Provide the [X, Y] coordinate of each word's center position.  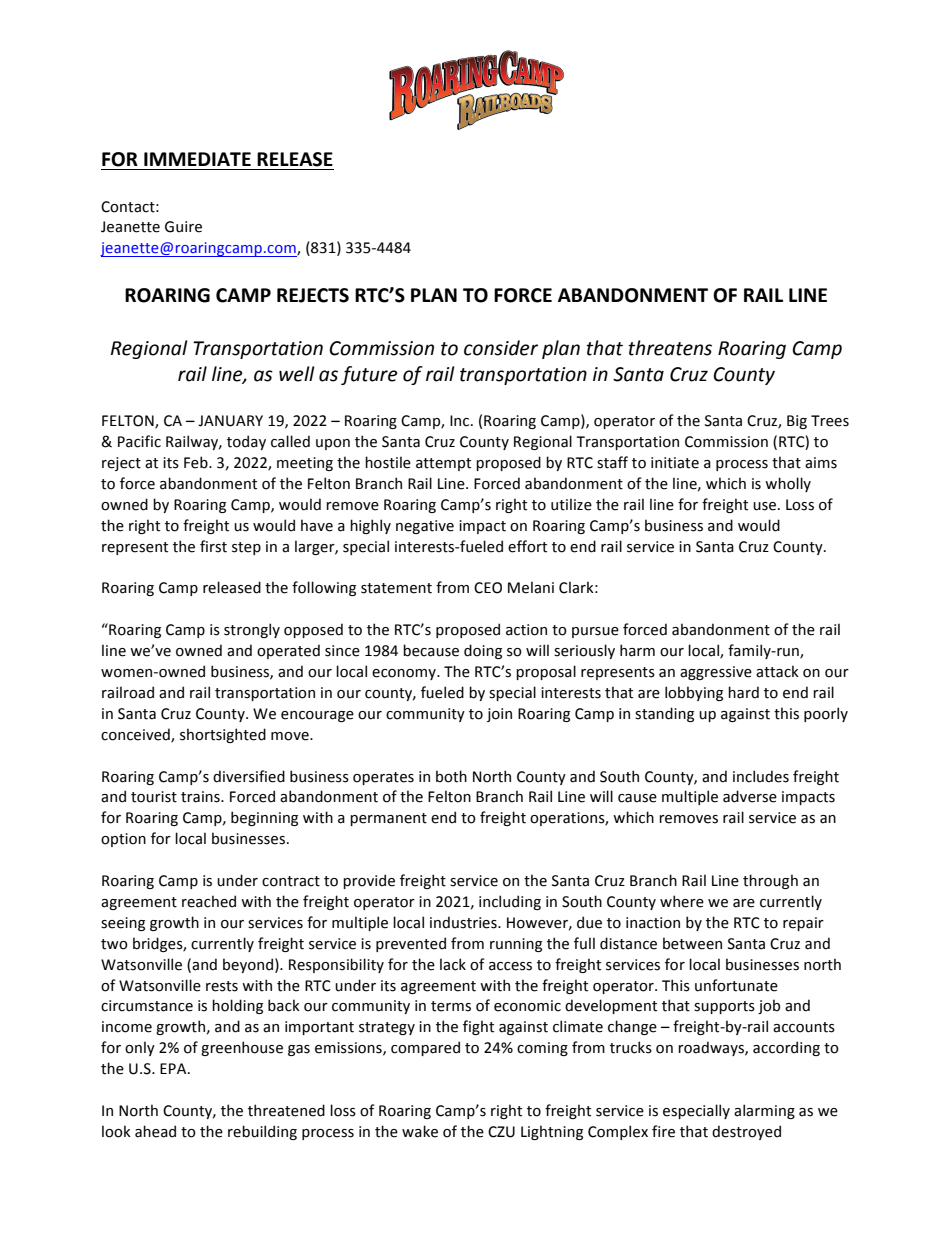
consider [501, 348]
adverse [750, 796]
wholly [788, 484]
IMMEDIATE [197, 159]
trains [201, 797]
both [451, 776]
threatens [670, 348]
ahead [155, 1131]
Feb [197, 462]
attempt [443, 464]
